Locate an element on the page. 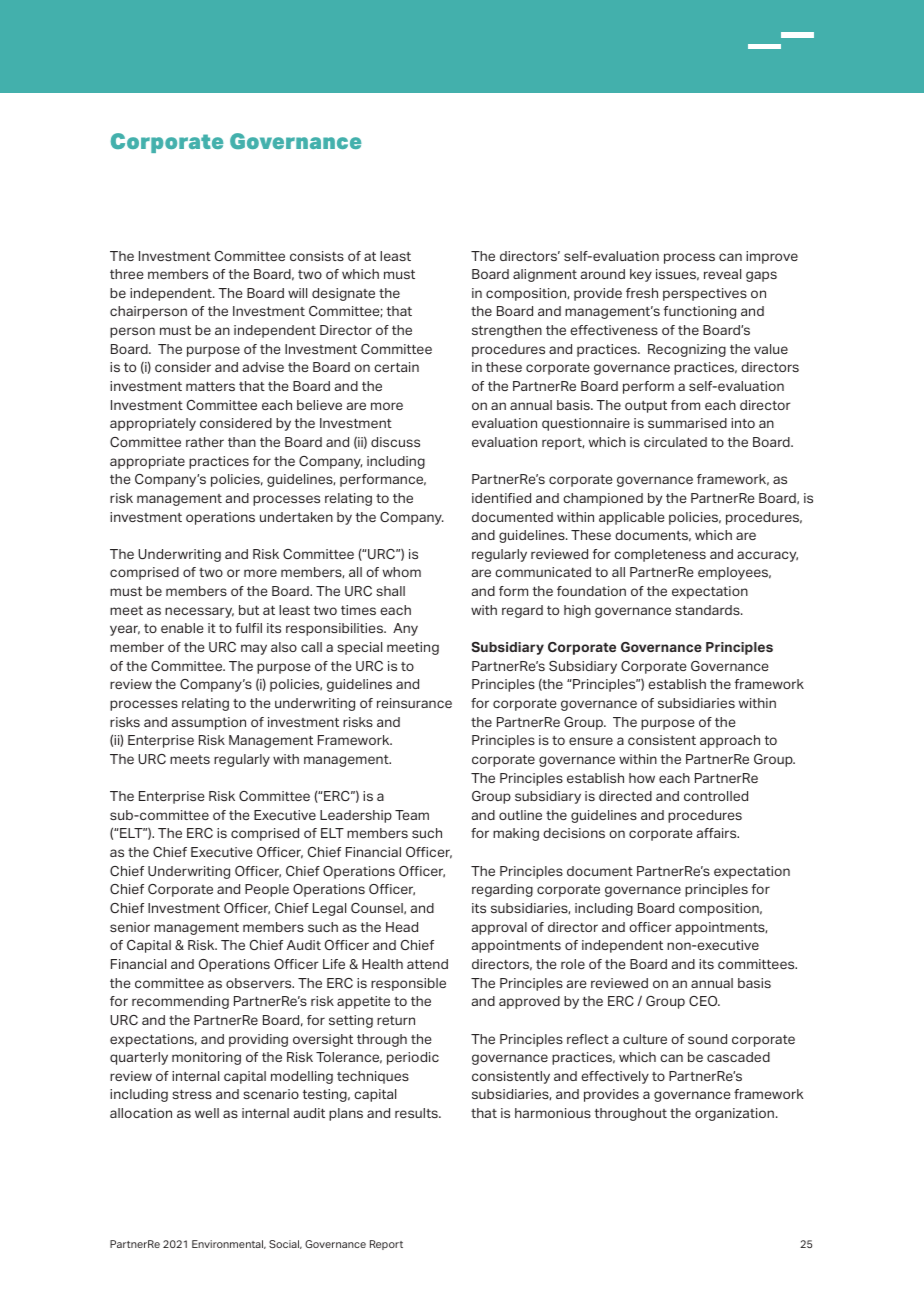  whom is located at coordinates (402, 572).
